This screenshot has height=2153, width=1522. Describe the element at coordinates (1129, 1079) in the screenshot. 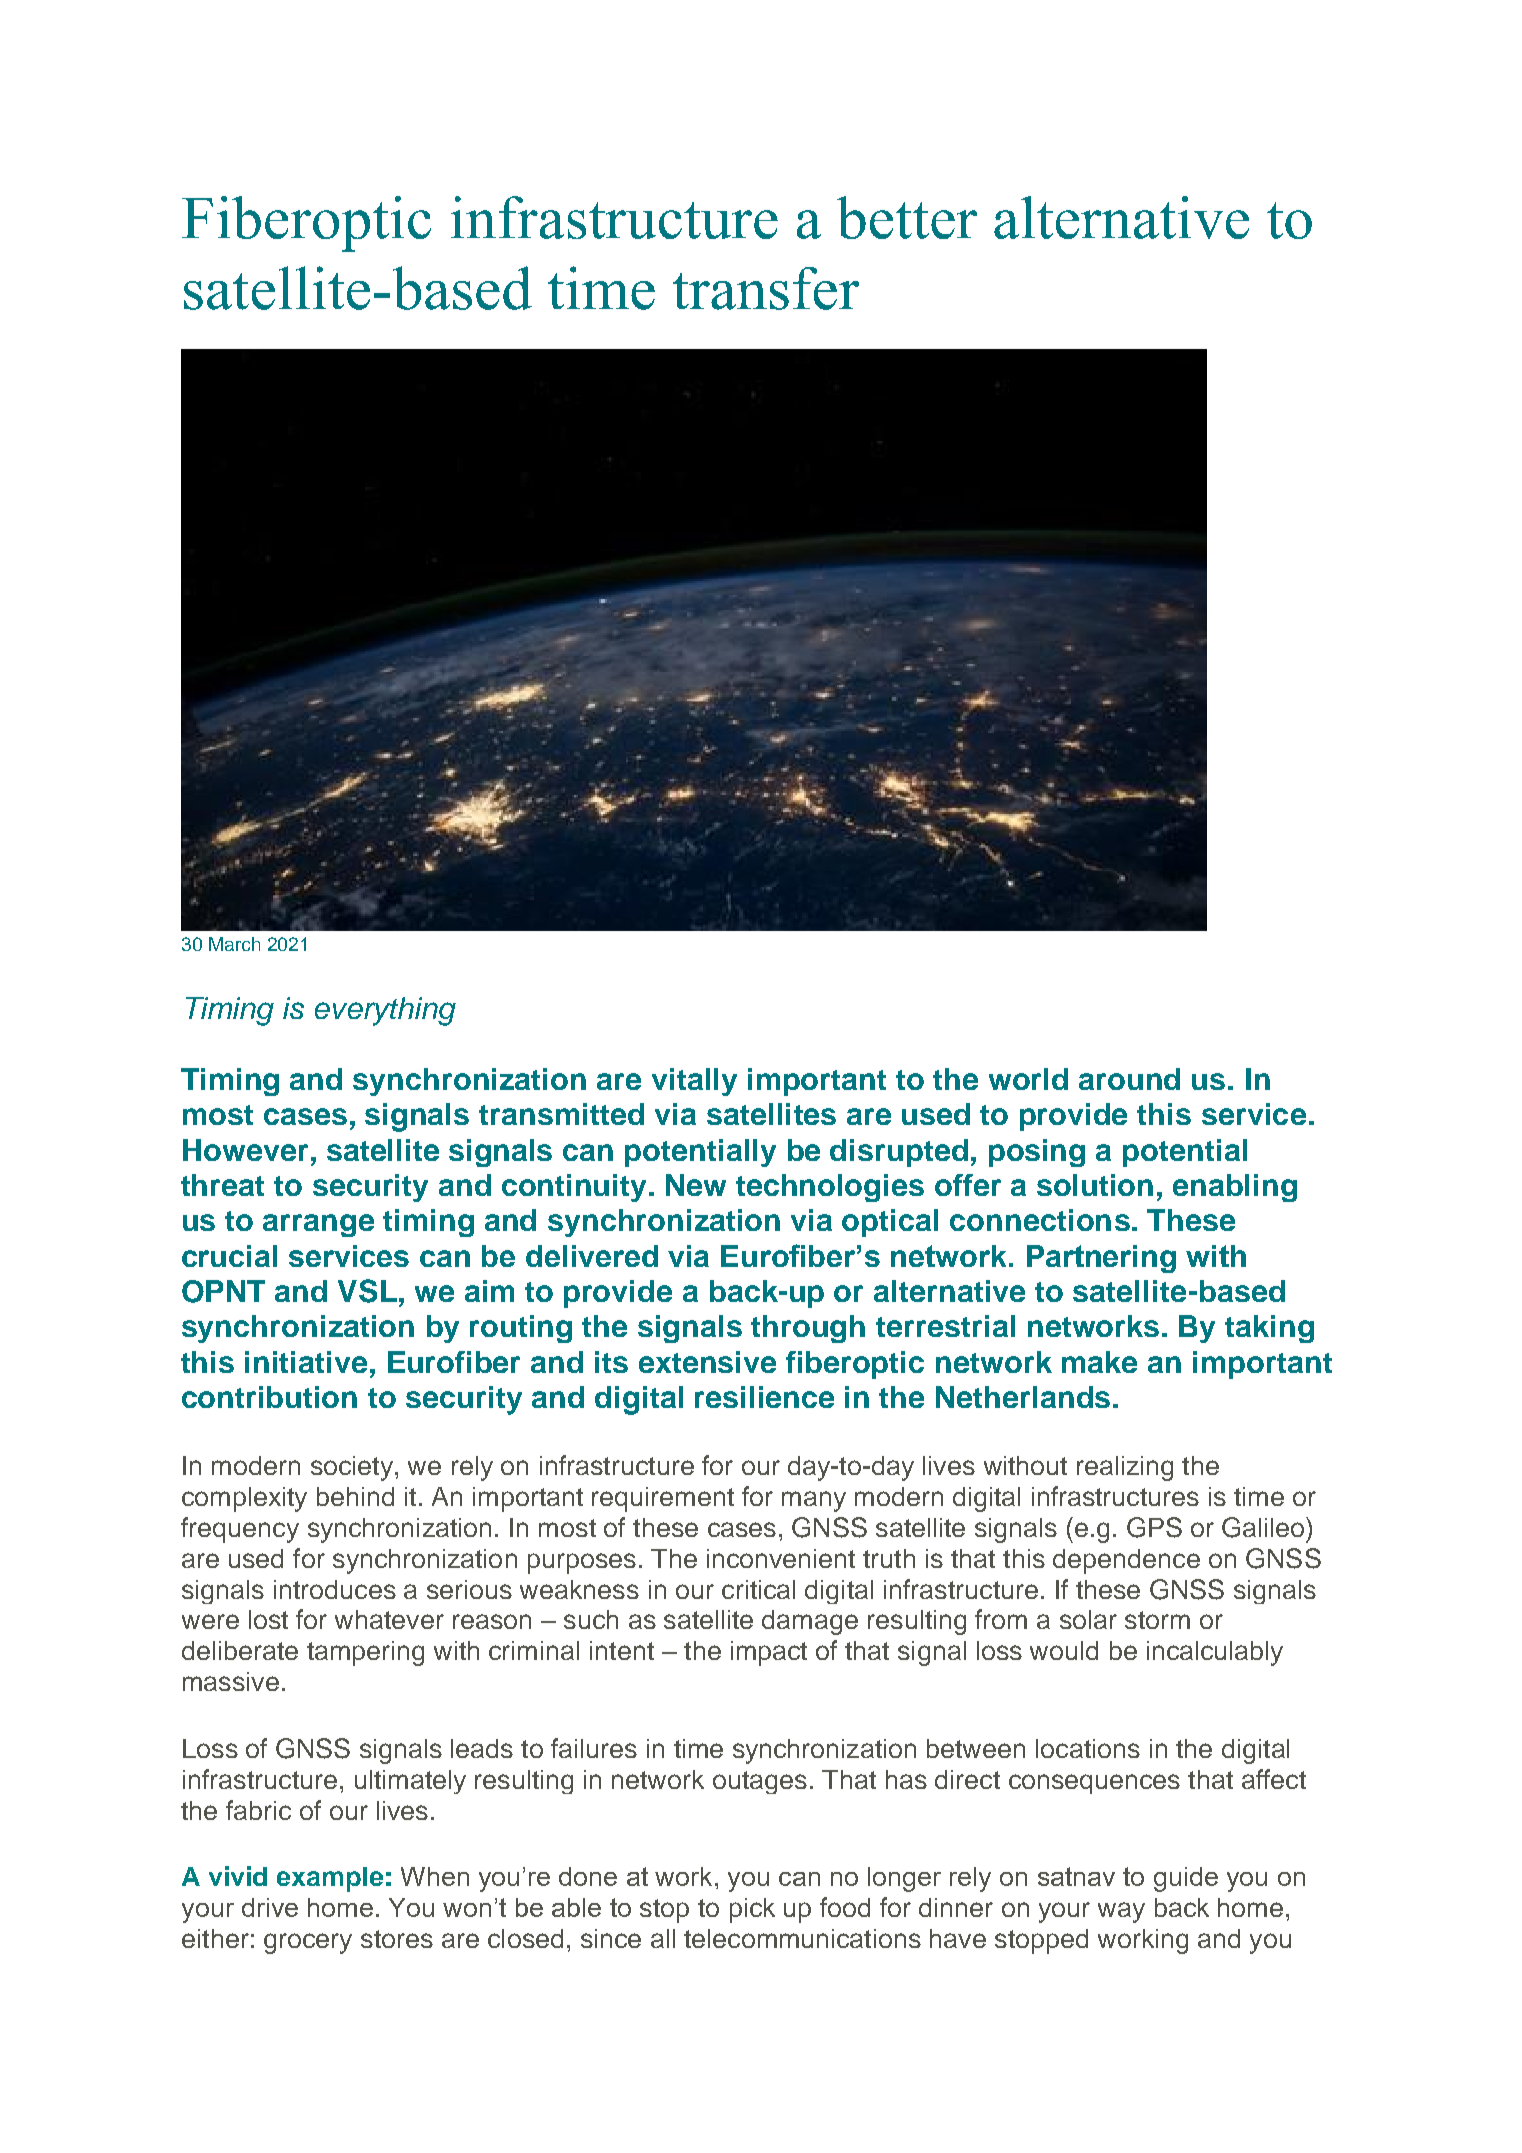

I see `around` at that location.
